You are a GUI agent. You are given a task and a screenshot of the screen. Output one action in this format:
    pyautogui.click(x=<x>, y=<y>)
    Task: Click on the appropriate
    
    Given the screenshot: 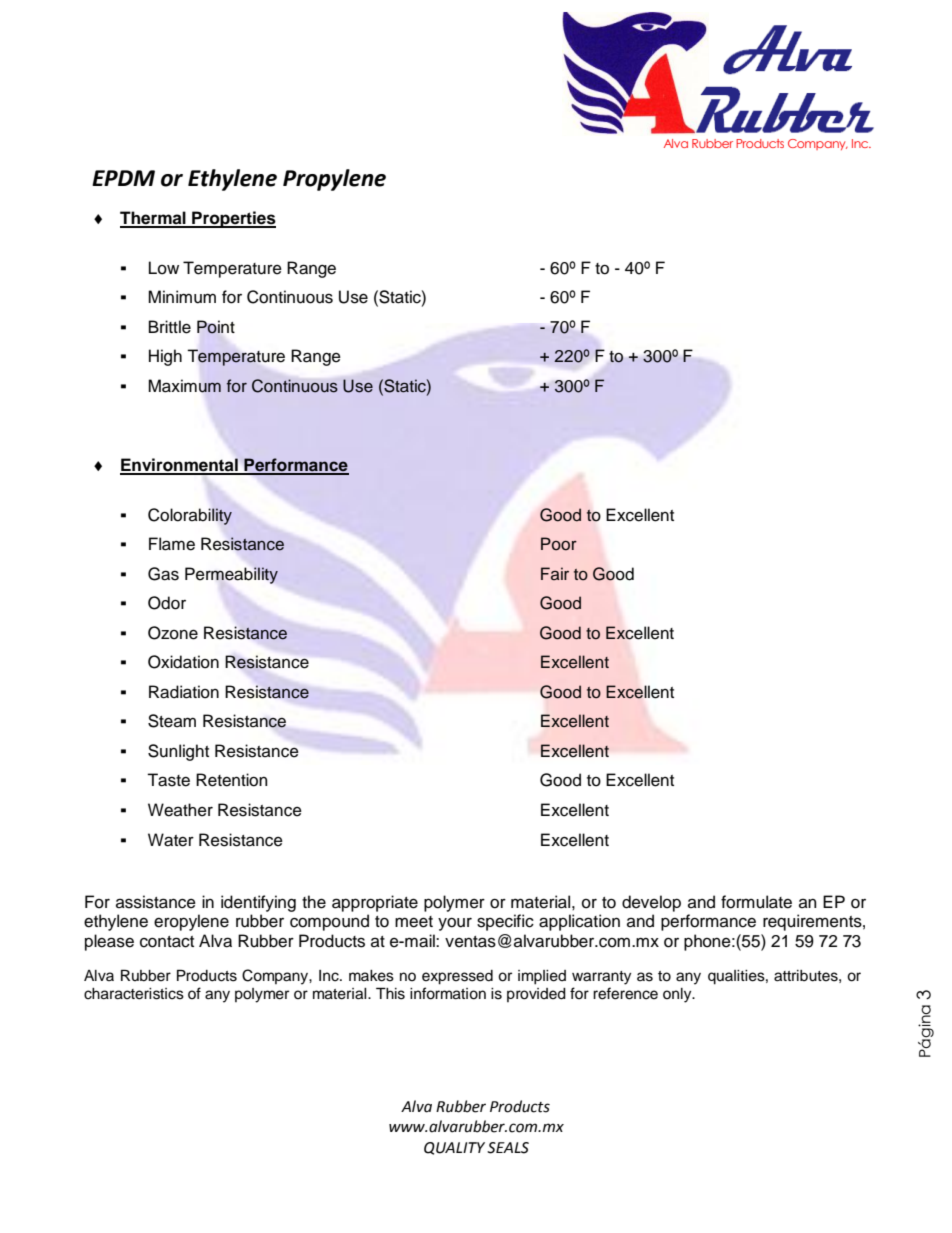 What is the action you would take?
    pyautogui.click(x=375, y=903)
